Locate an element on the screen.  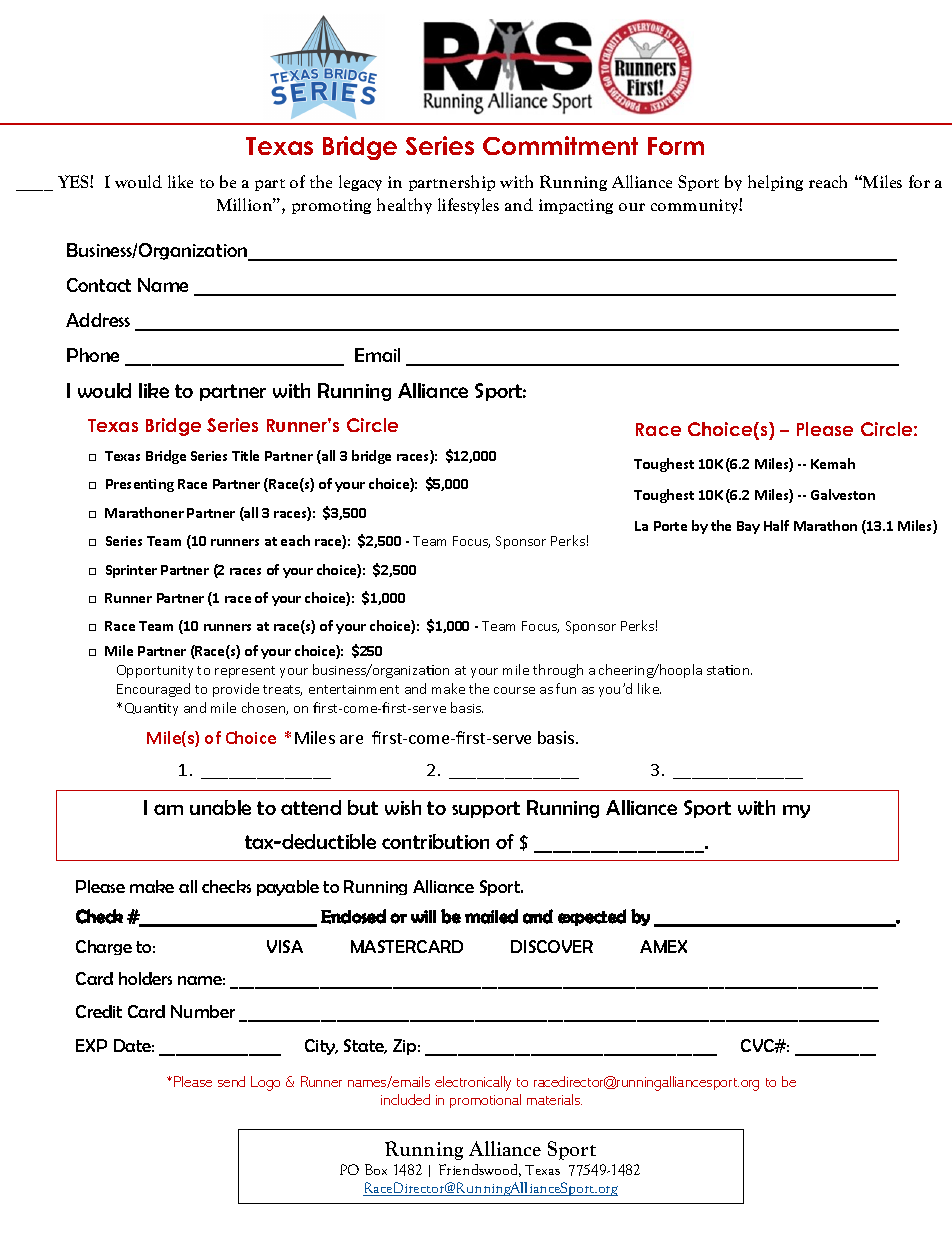
Opportunity is located at coordinates (155, 671).
